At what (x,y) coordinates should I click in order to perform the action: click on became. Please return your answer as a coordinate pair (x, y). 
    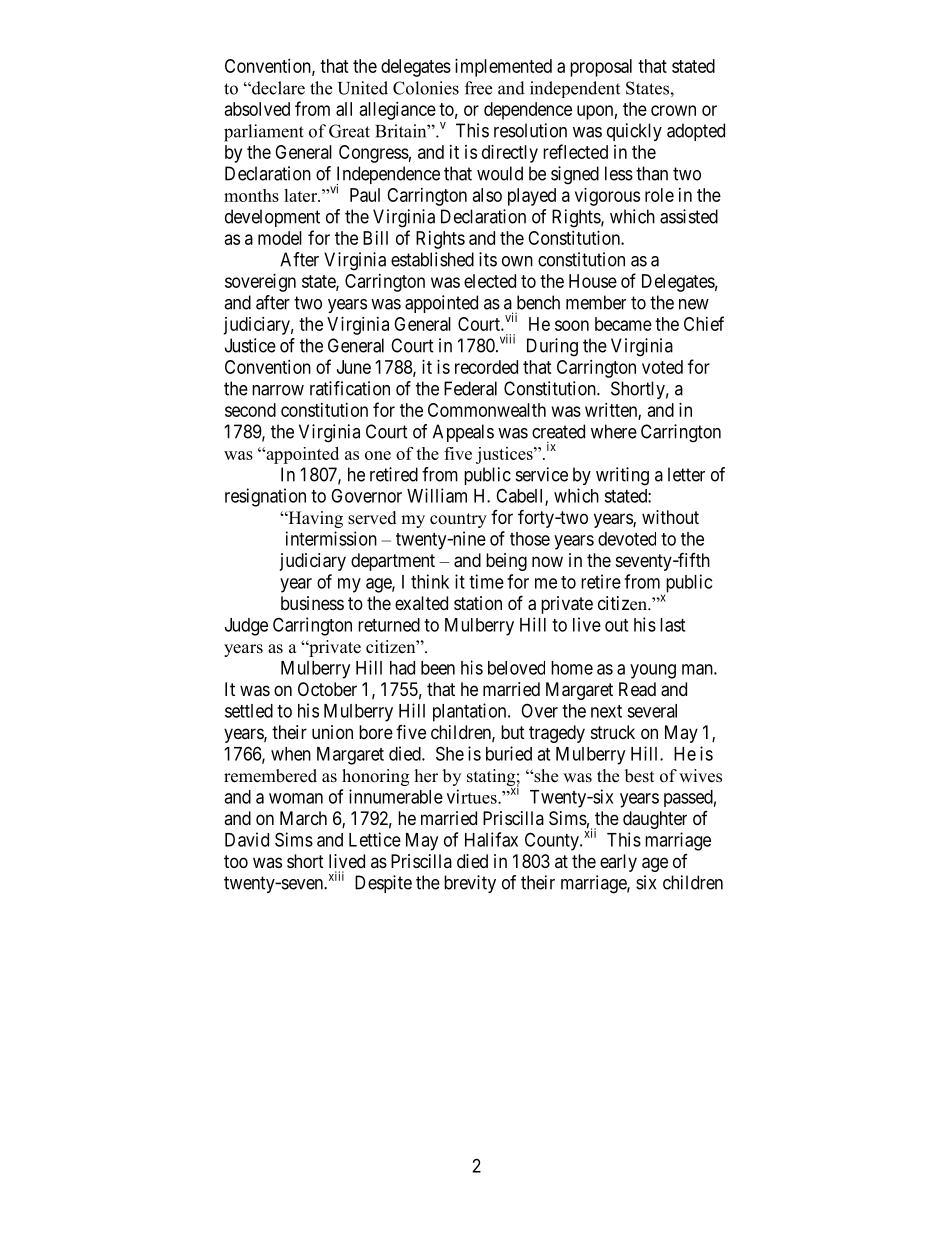
    Looking at the image, I should click on (623, 324).
